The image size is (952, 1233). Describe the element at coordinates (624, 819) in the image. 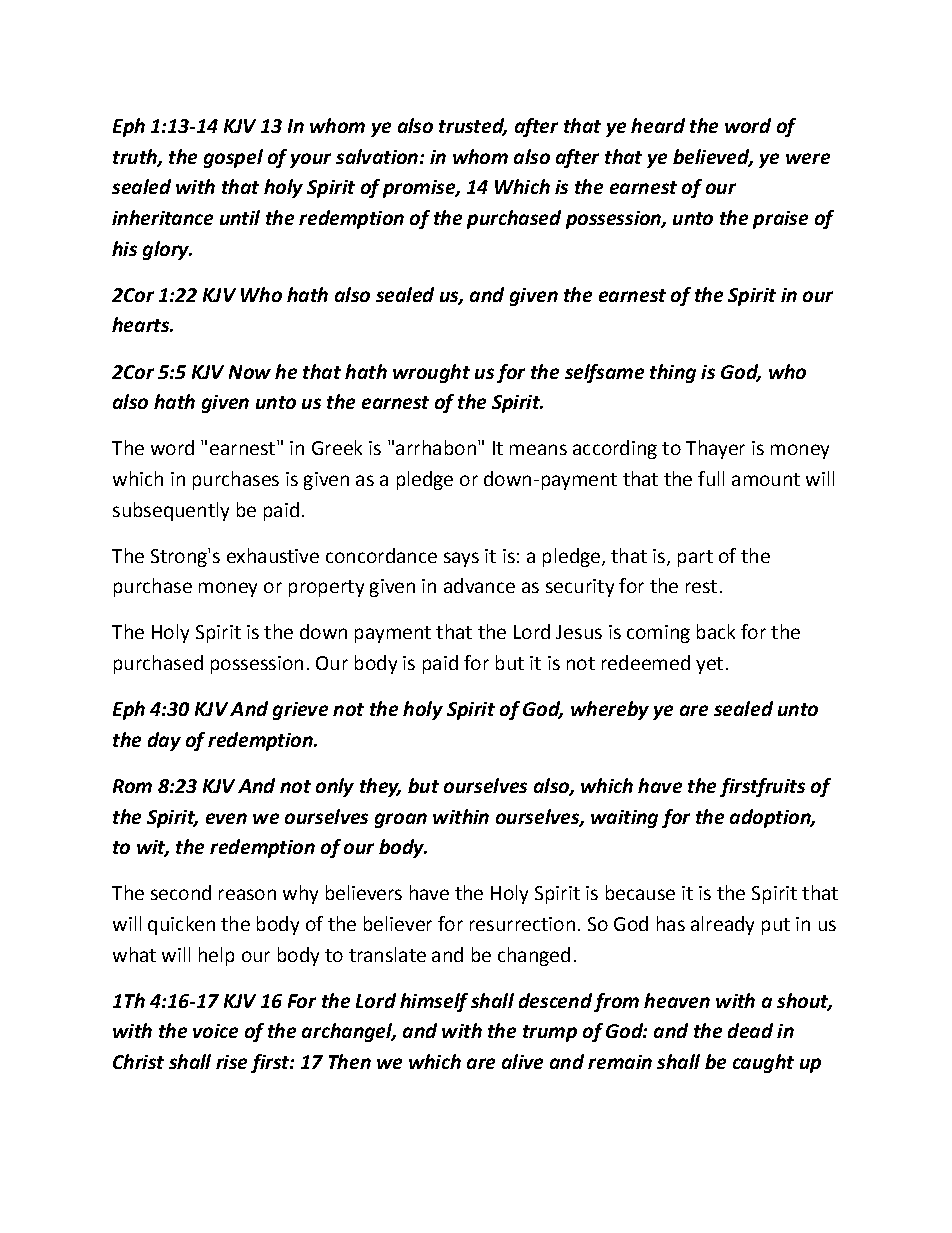

I see `waiting` at that location.
